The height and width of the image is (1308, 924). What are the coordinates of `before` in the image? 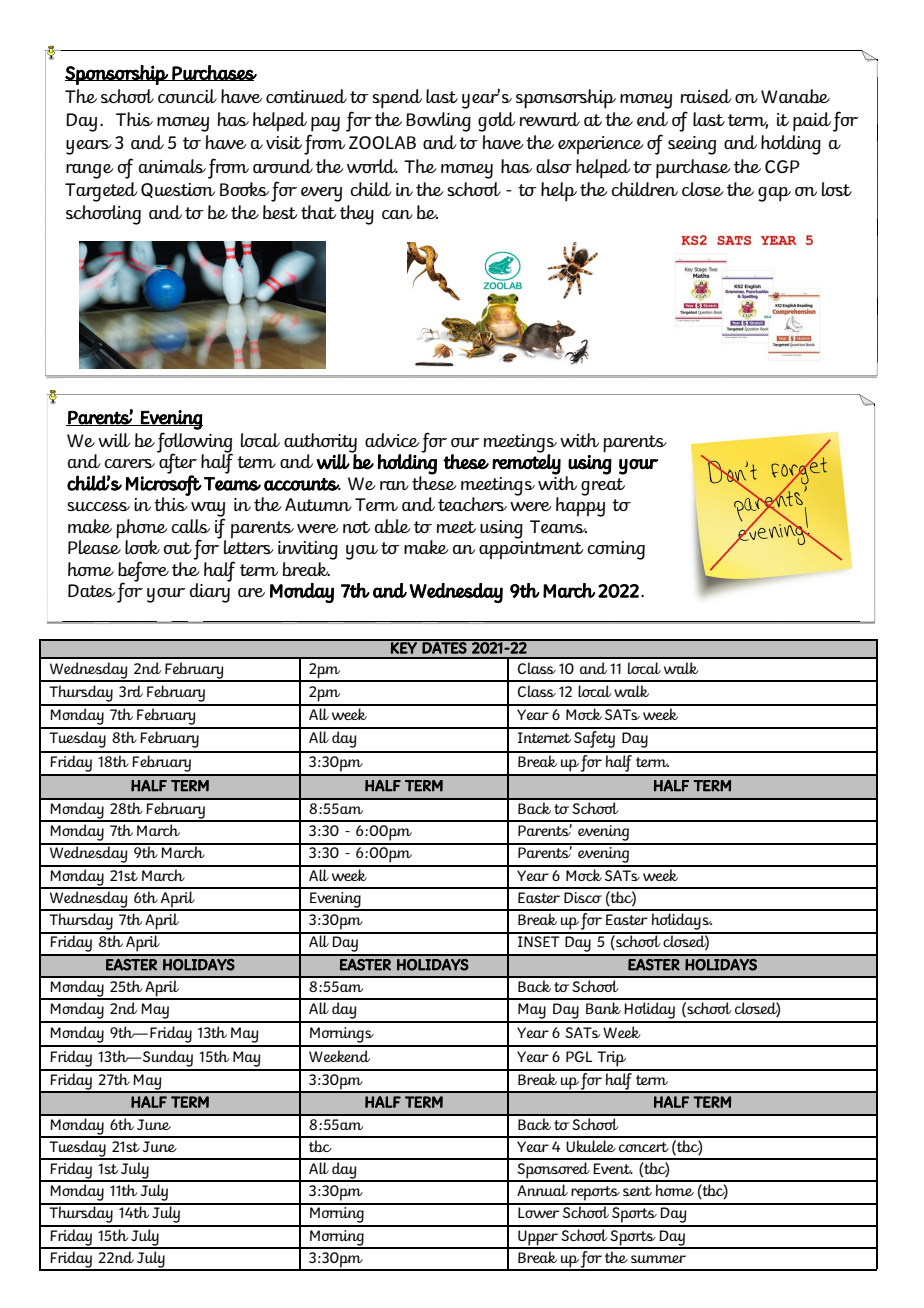 It's located at (143, 572).
